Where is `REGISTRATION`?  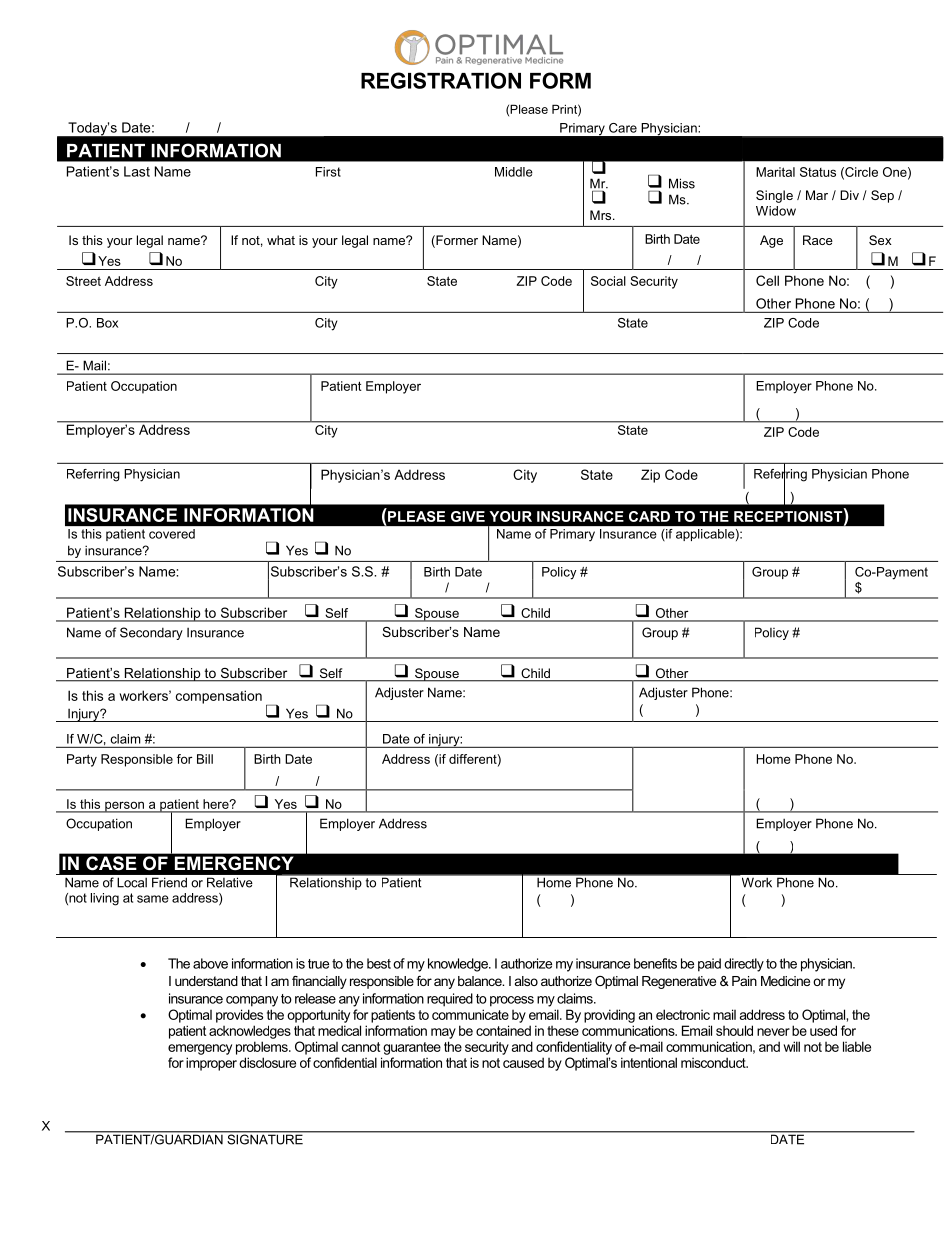
REGISTRATION is located at coordinates (441, 80).
